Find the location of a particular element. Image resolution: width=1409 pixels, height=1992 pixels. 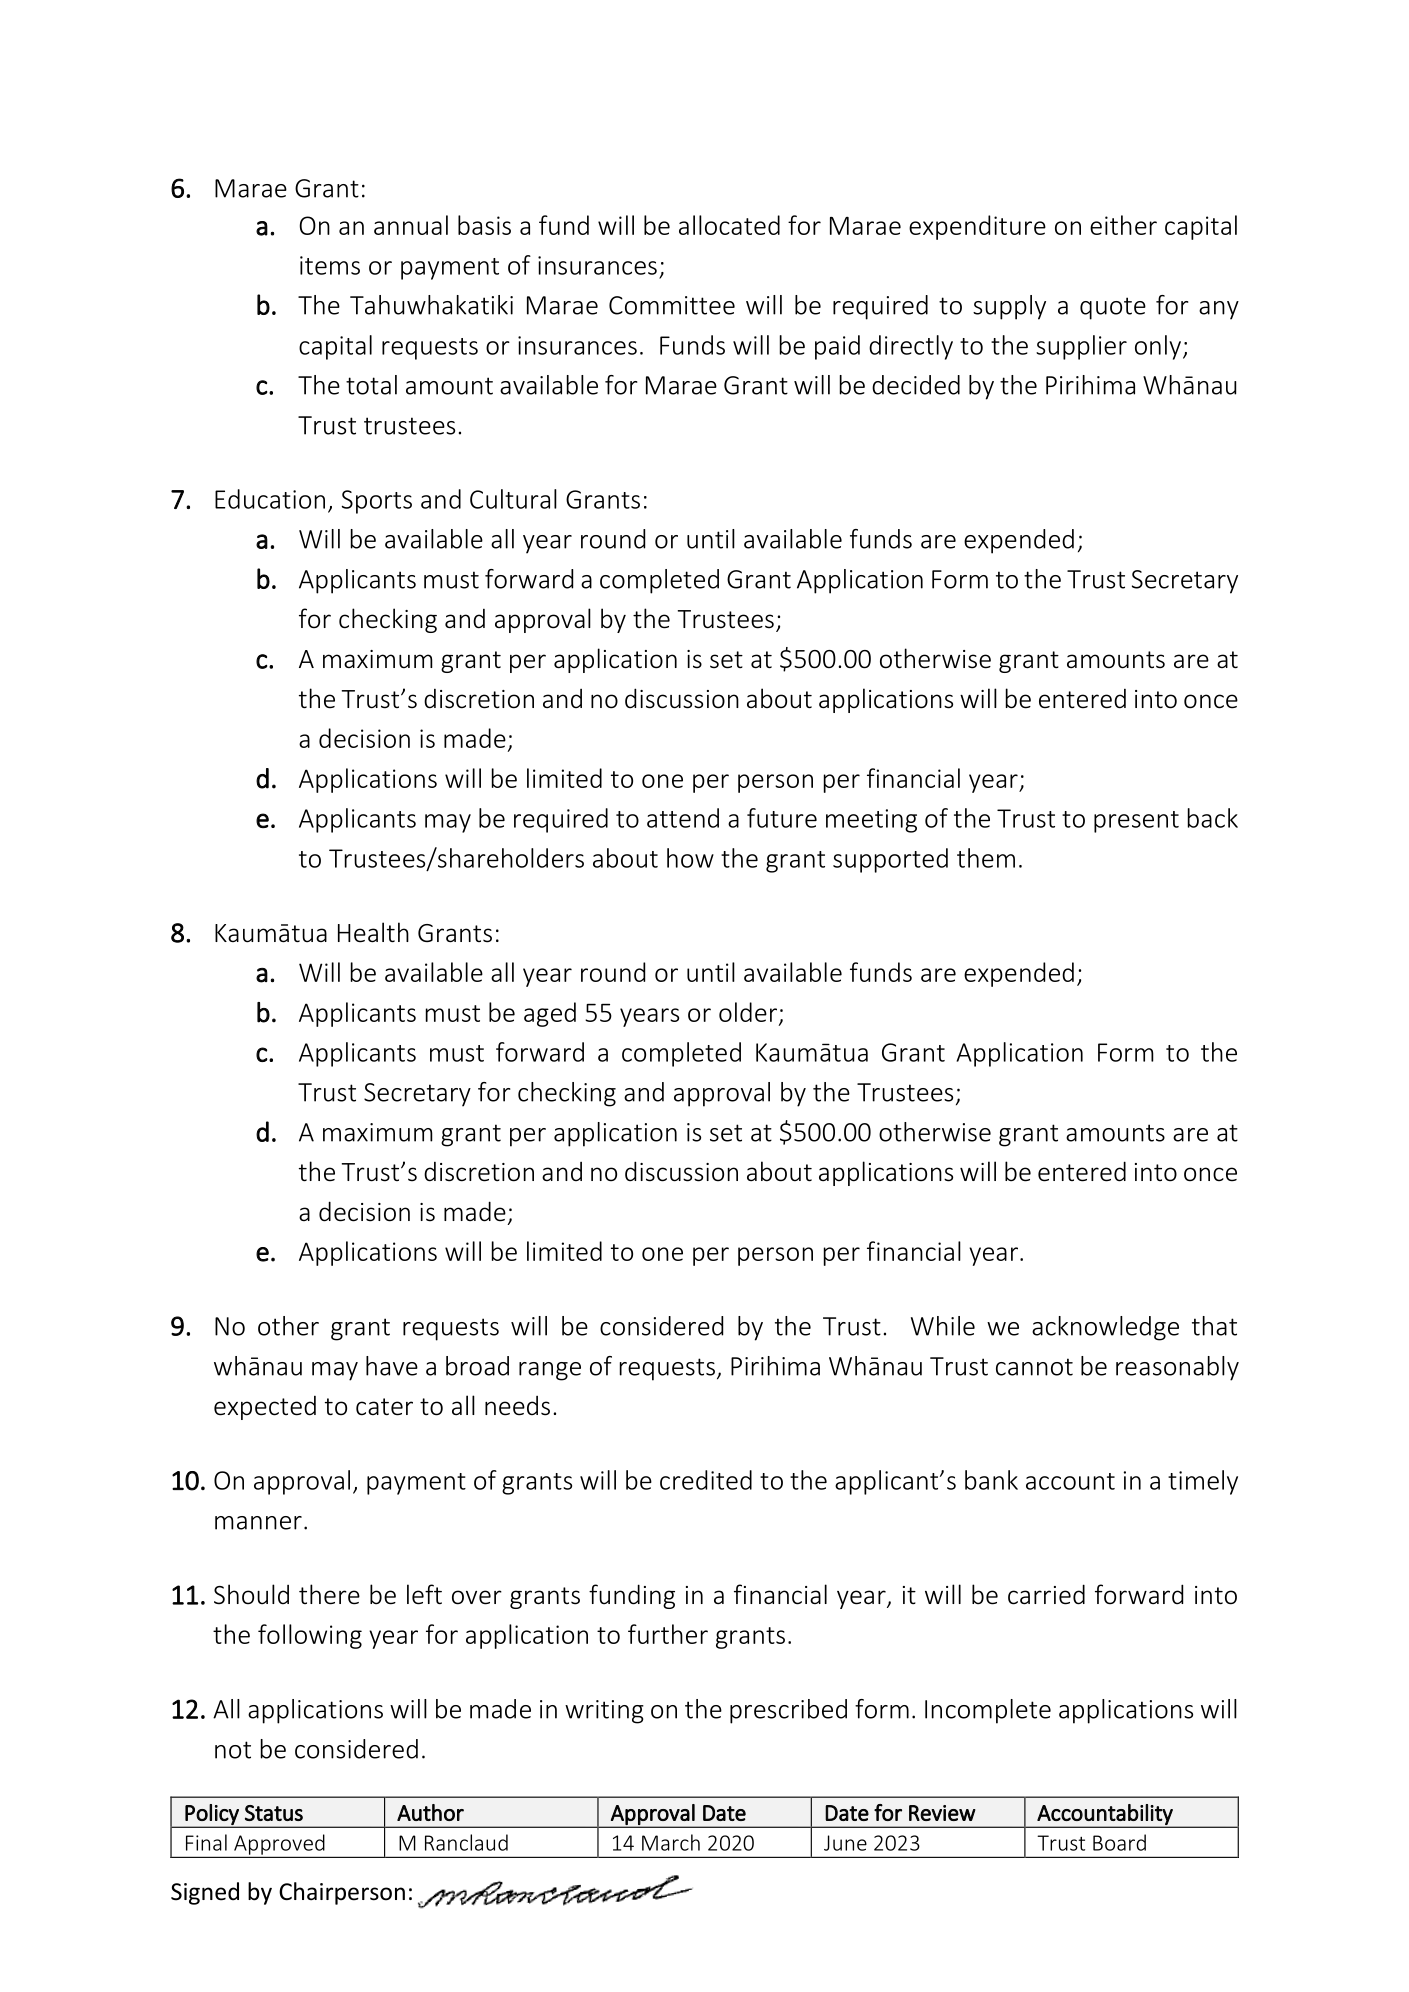

them is located at coordinates (986, 858).
